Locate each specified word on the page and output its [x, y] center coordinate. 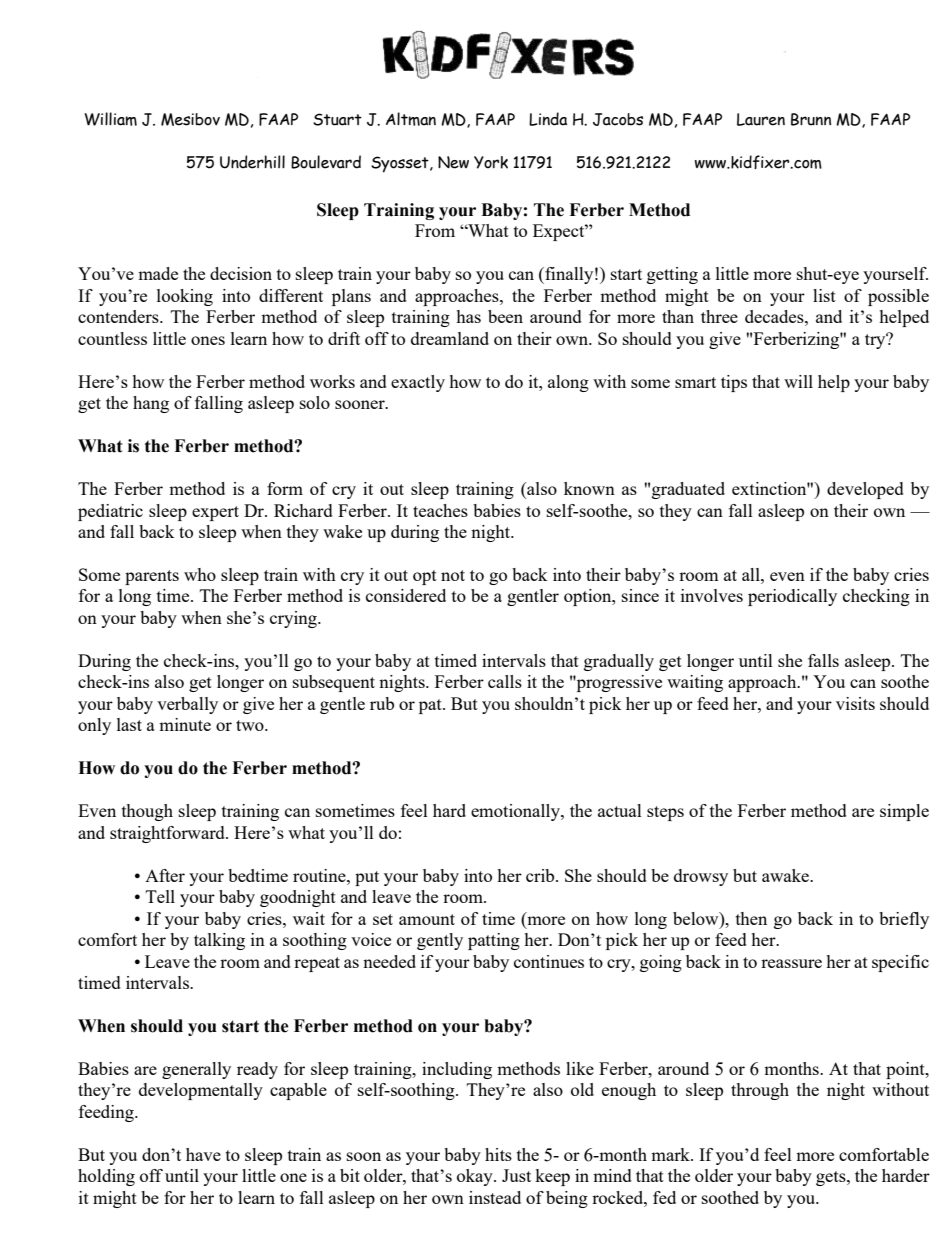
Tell [160, 896]
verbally [187, 705]
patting [494, 941]
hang [151, 404]
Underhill [252, 162]
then [751, 918]
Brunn [811, 119]
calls [505, 681]
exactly [418, 383]
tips [734, 383]
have [203, 1154]
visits [855, 703]
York [491, 162]
